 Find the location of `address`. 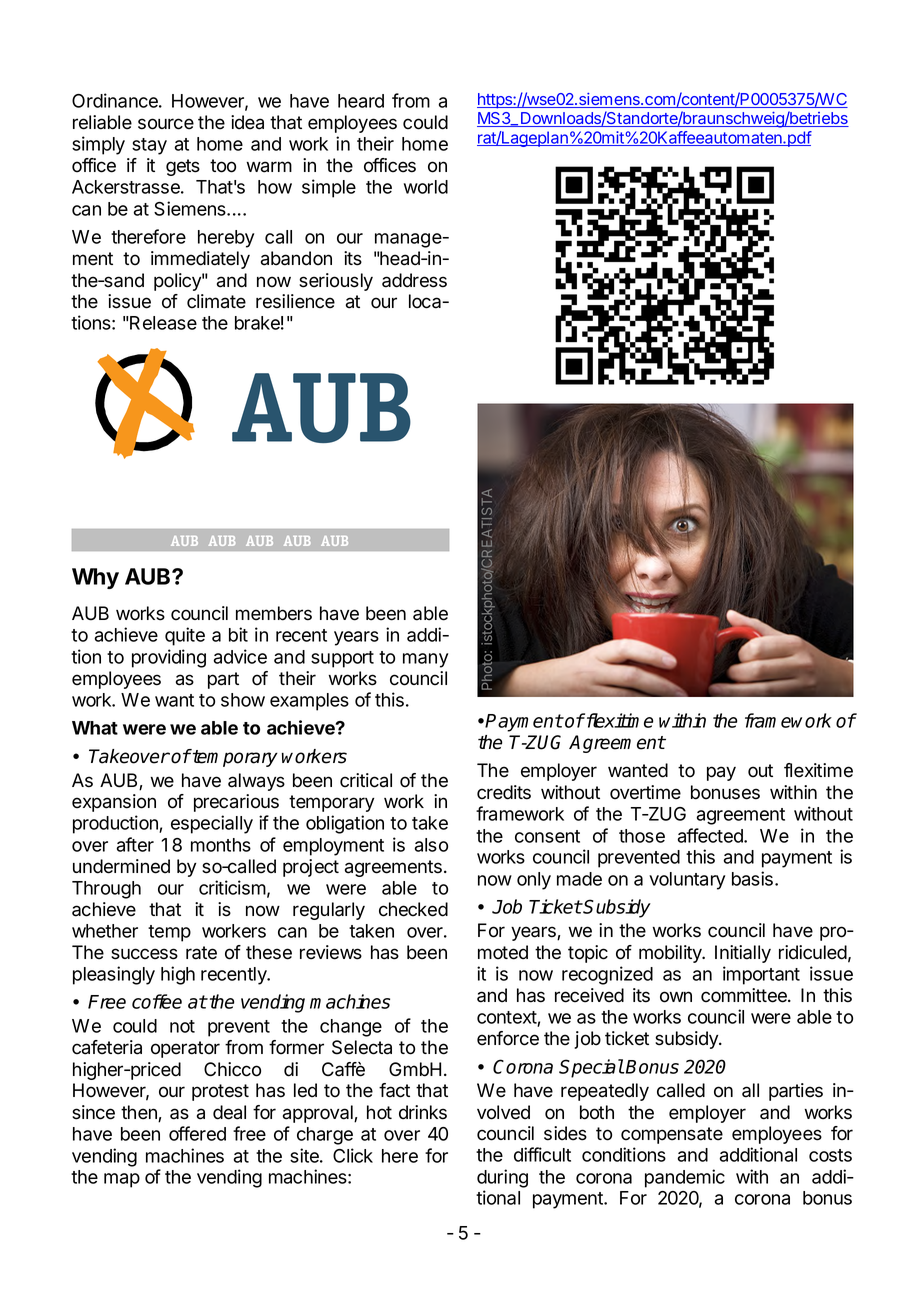

address is located at coordinates (414, 280).
